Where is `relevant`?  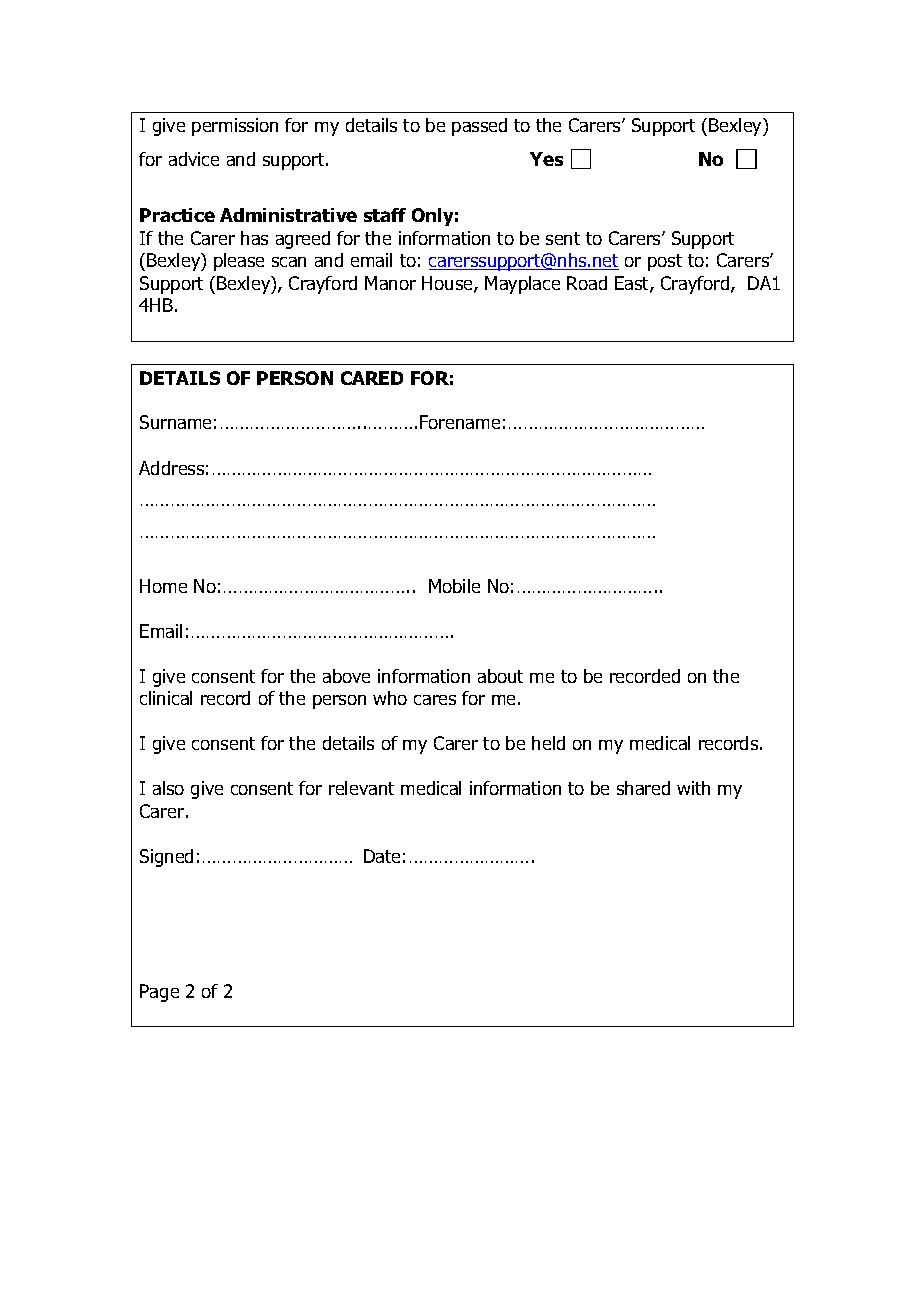
relevant is located at coordinates (361, 788).
